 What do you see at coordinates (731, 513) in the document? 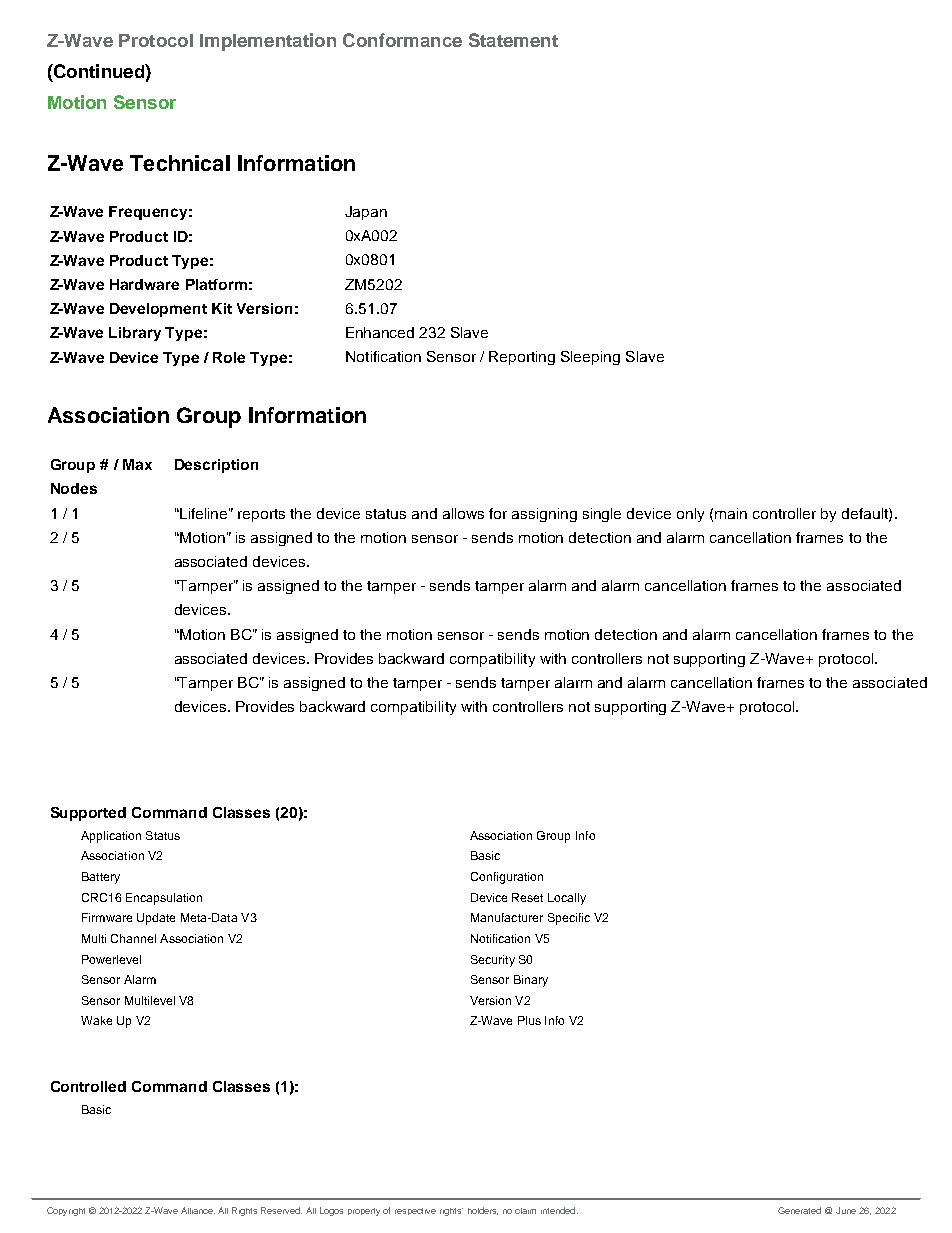
I see `main` at bounding box center [731, 513].
